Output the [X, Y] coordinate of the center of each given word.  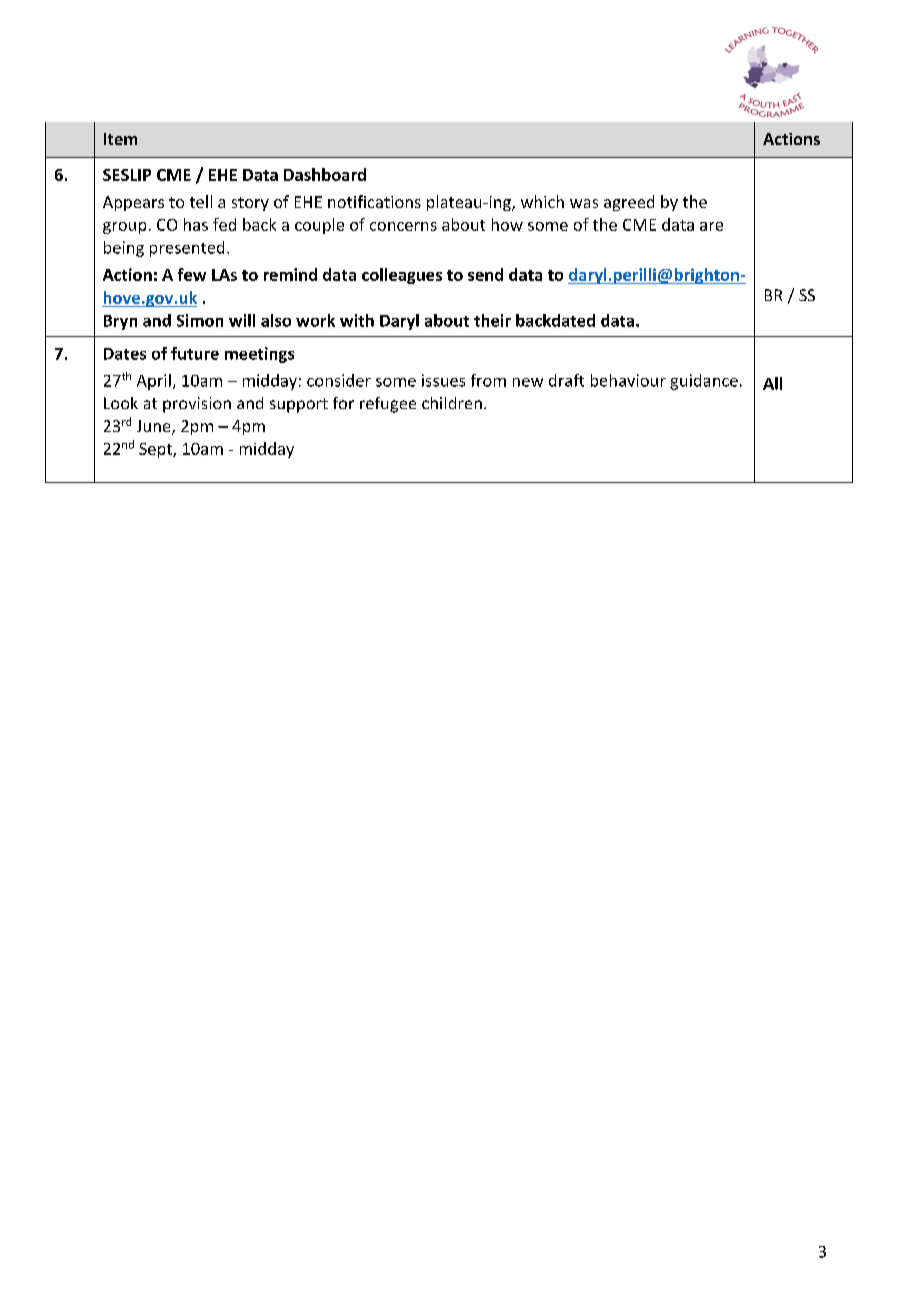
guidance [704, 382]
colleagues [402, 276]
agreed [629, 203]
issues [443, 380]
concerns [403, 226]
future [195, 353]
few [192, 274]
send [485, 274]
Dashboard [325, 174]
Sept [156, 450]
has [196, 224]
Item [120, 139]
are [711, 226]
